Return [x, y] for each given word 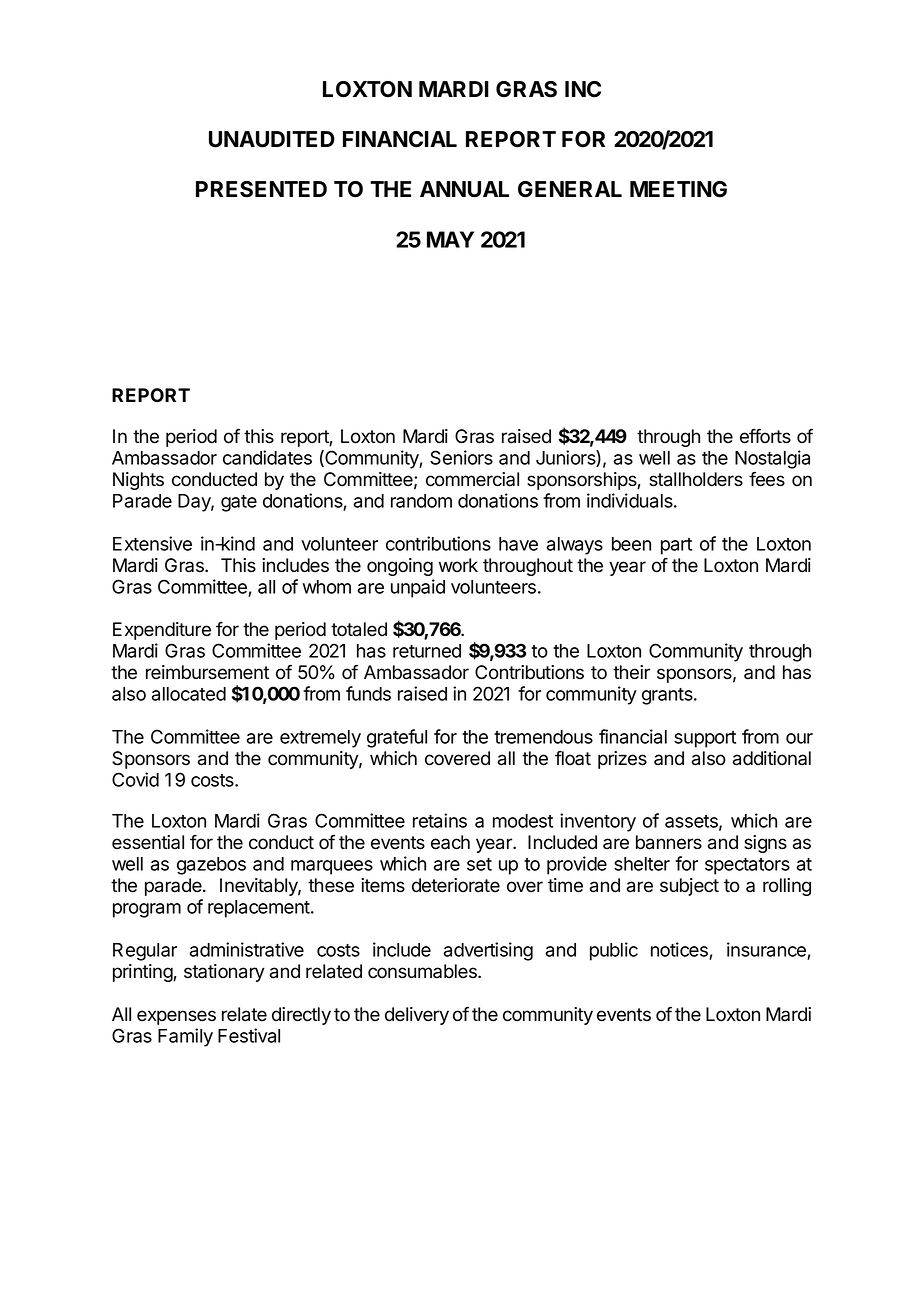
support [705, 739]
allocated [189, 694]
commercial [472, 479]
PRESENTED [261, 189]
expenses [176, 1017]
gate [239, 503]
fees [767, 479]
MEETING [678, 189]
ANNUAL [464, 189]
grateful [397, 738]
